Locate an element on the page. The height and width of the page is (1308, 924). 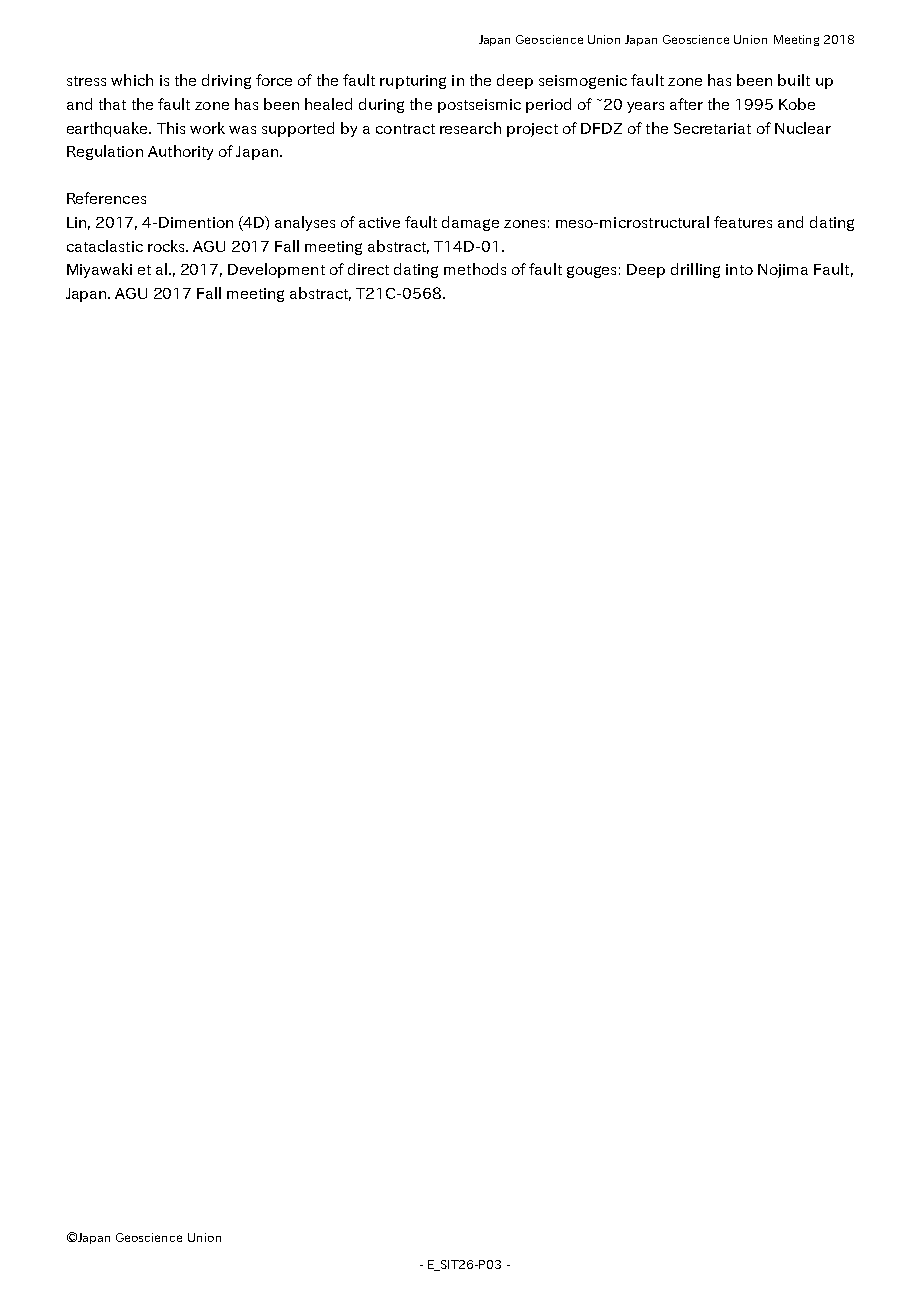
which is located at coordinates (132, 80).
